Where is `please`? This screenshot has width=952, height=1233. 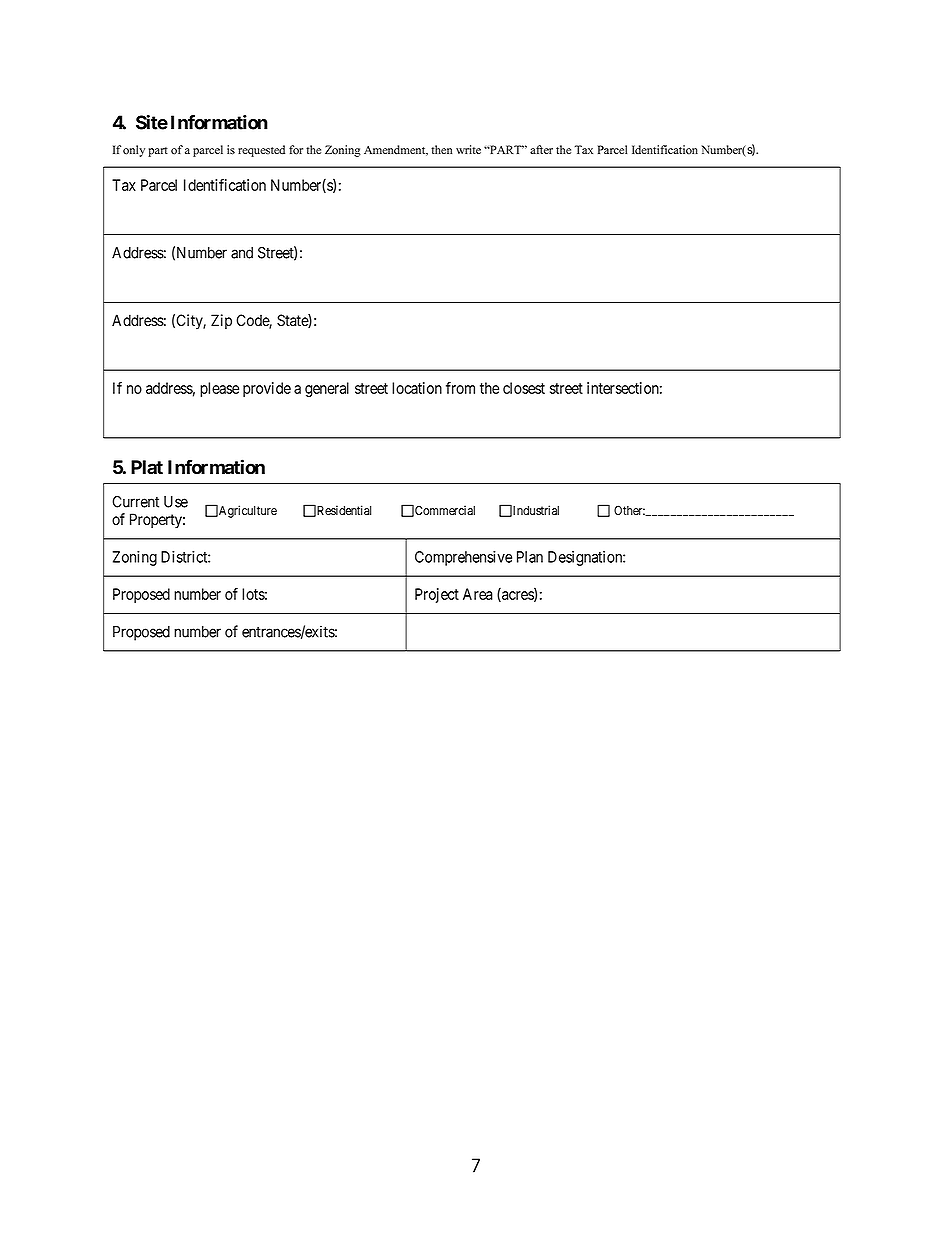 please is located at coordinates (219, 389).
